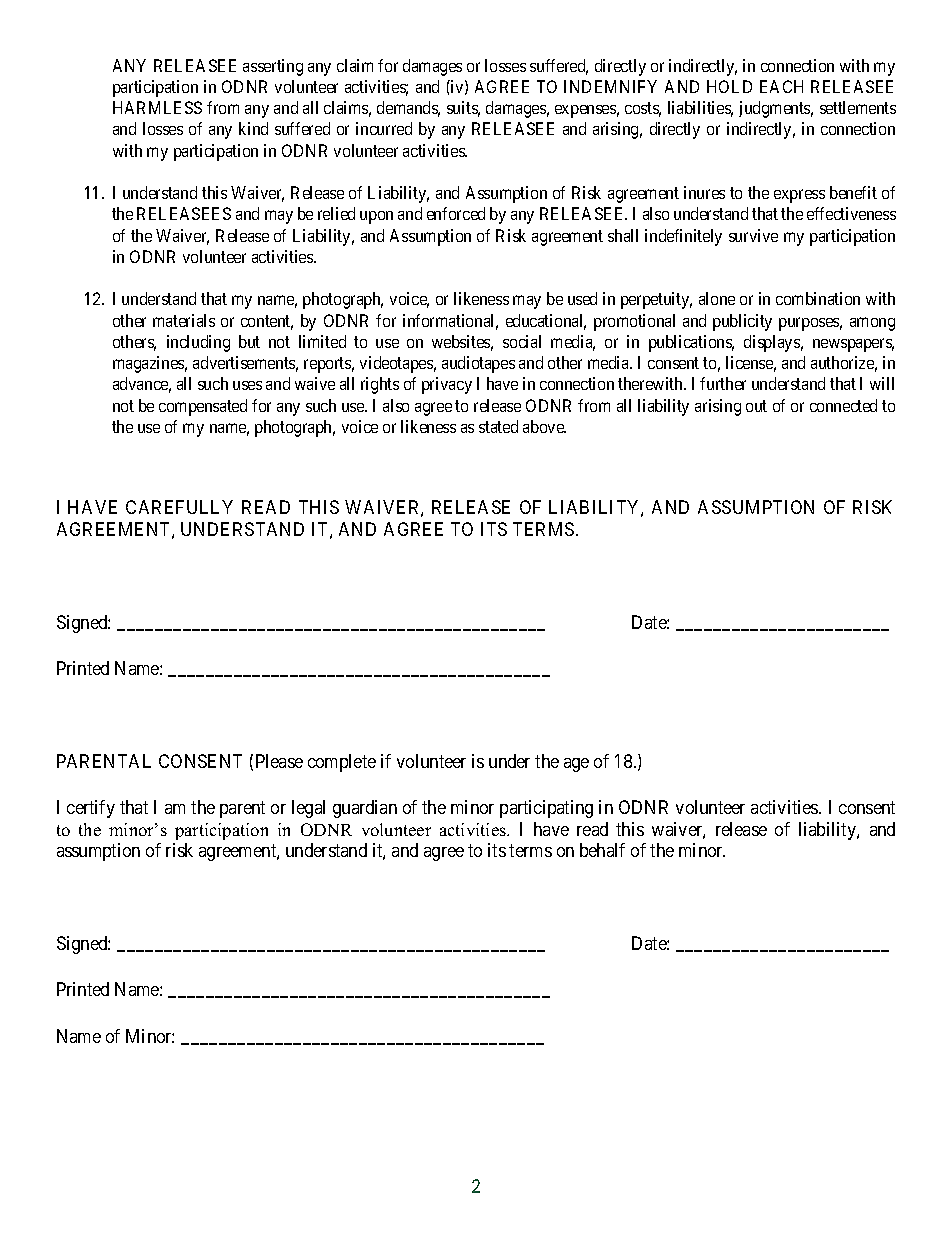 This page has height=1233, width=952. What do you see at coordinates (498, 426) in the page?
I see `stated` at bounding box center [498, 426].
